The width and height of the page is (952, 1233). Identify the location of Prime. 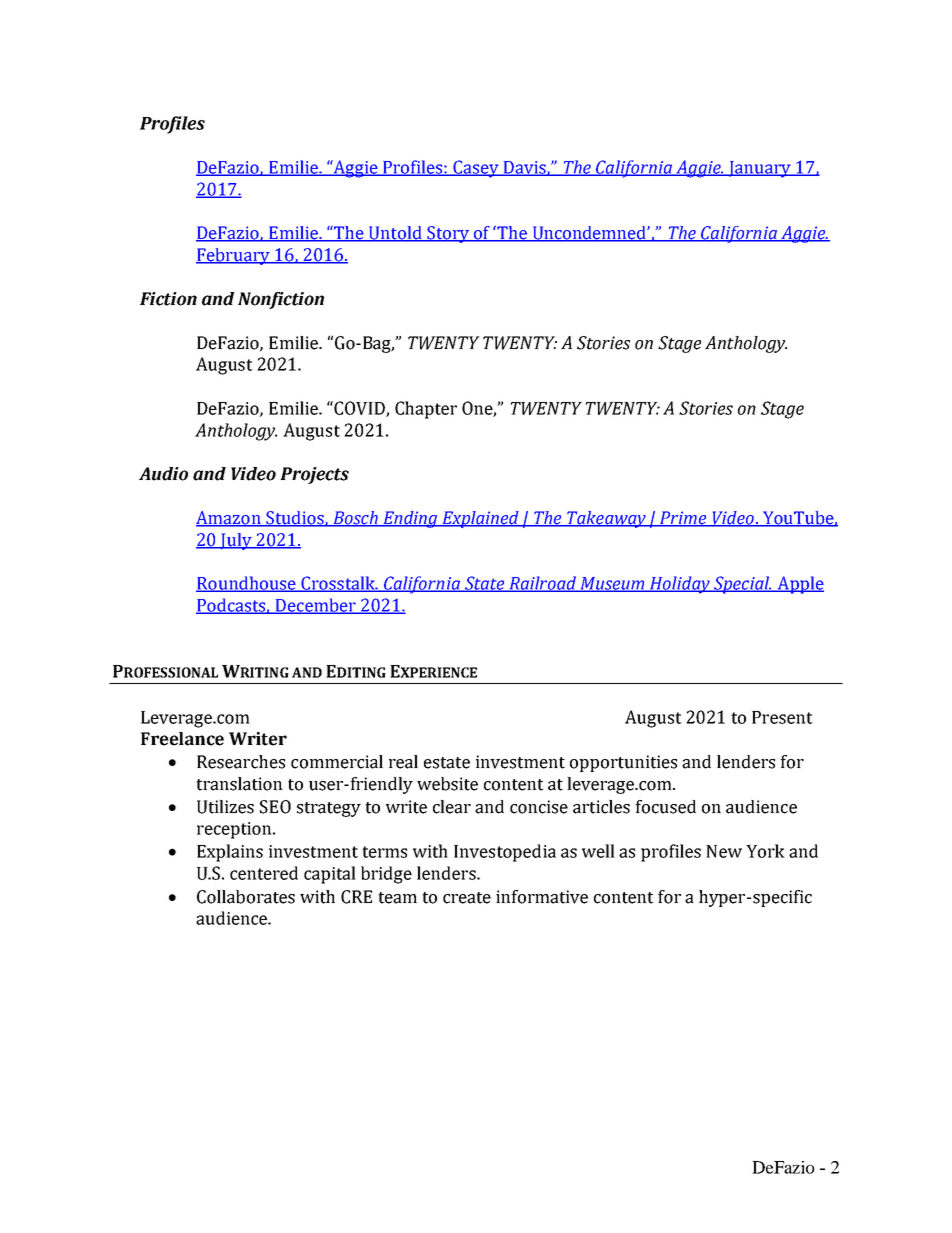
(683, 519).
